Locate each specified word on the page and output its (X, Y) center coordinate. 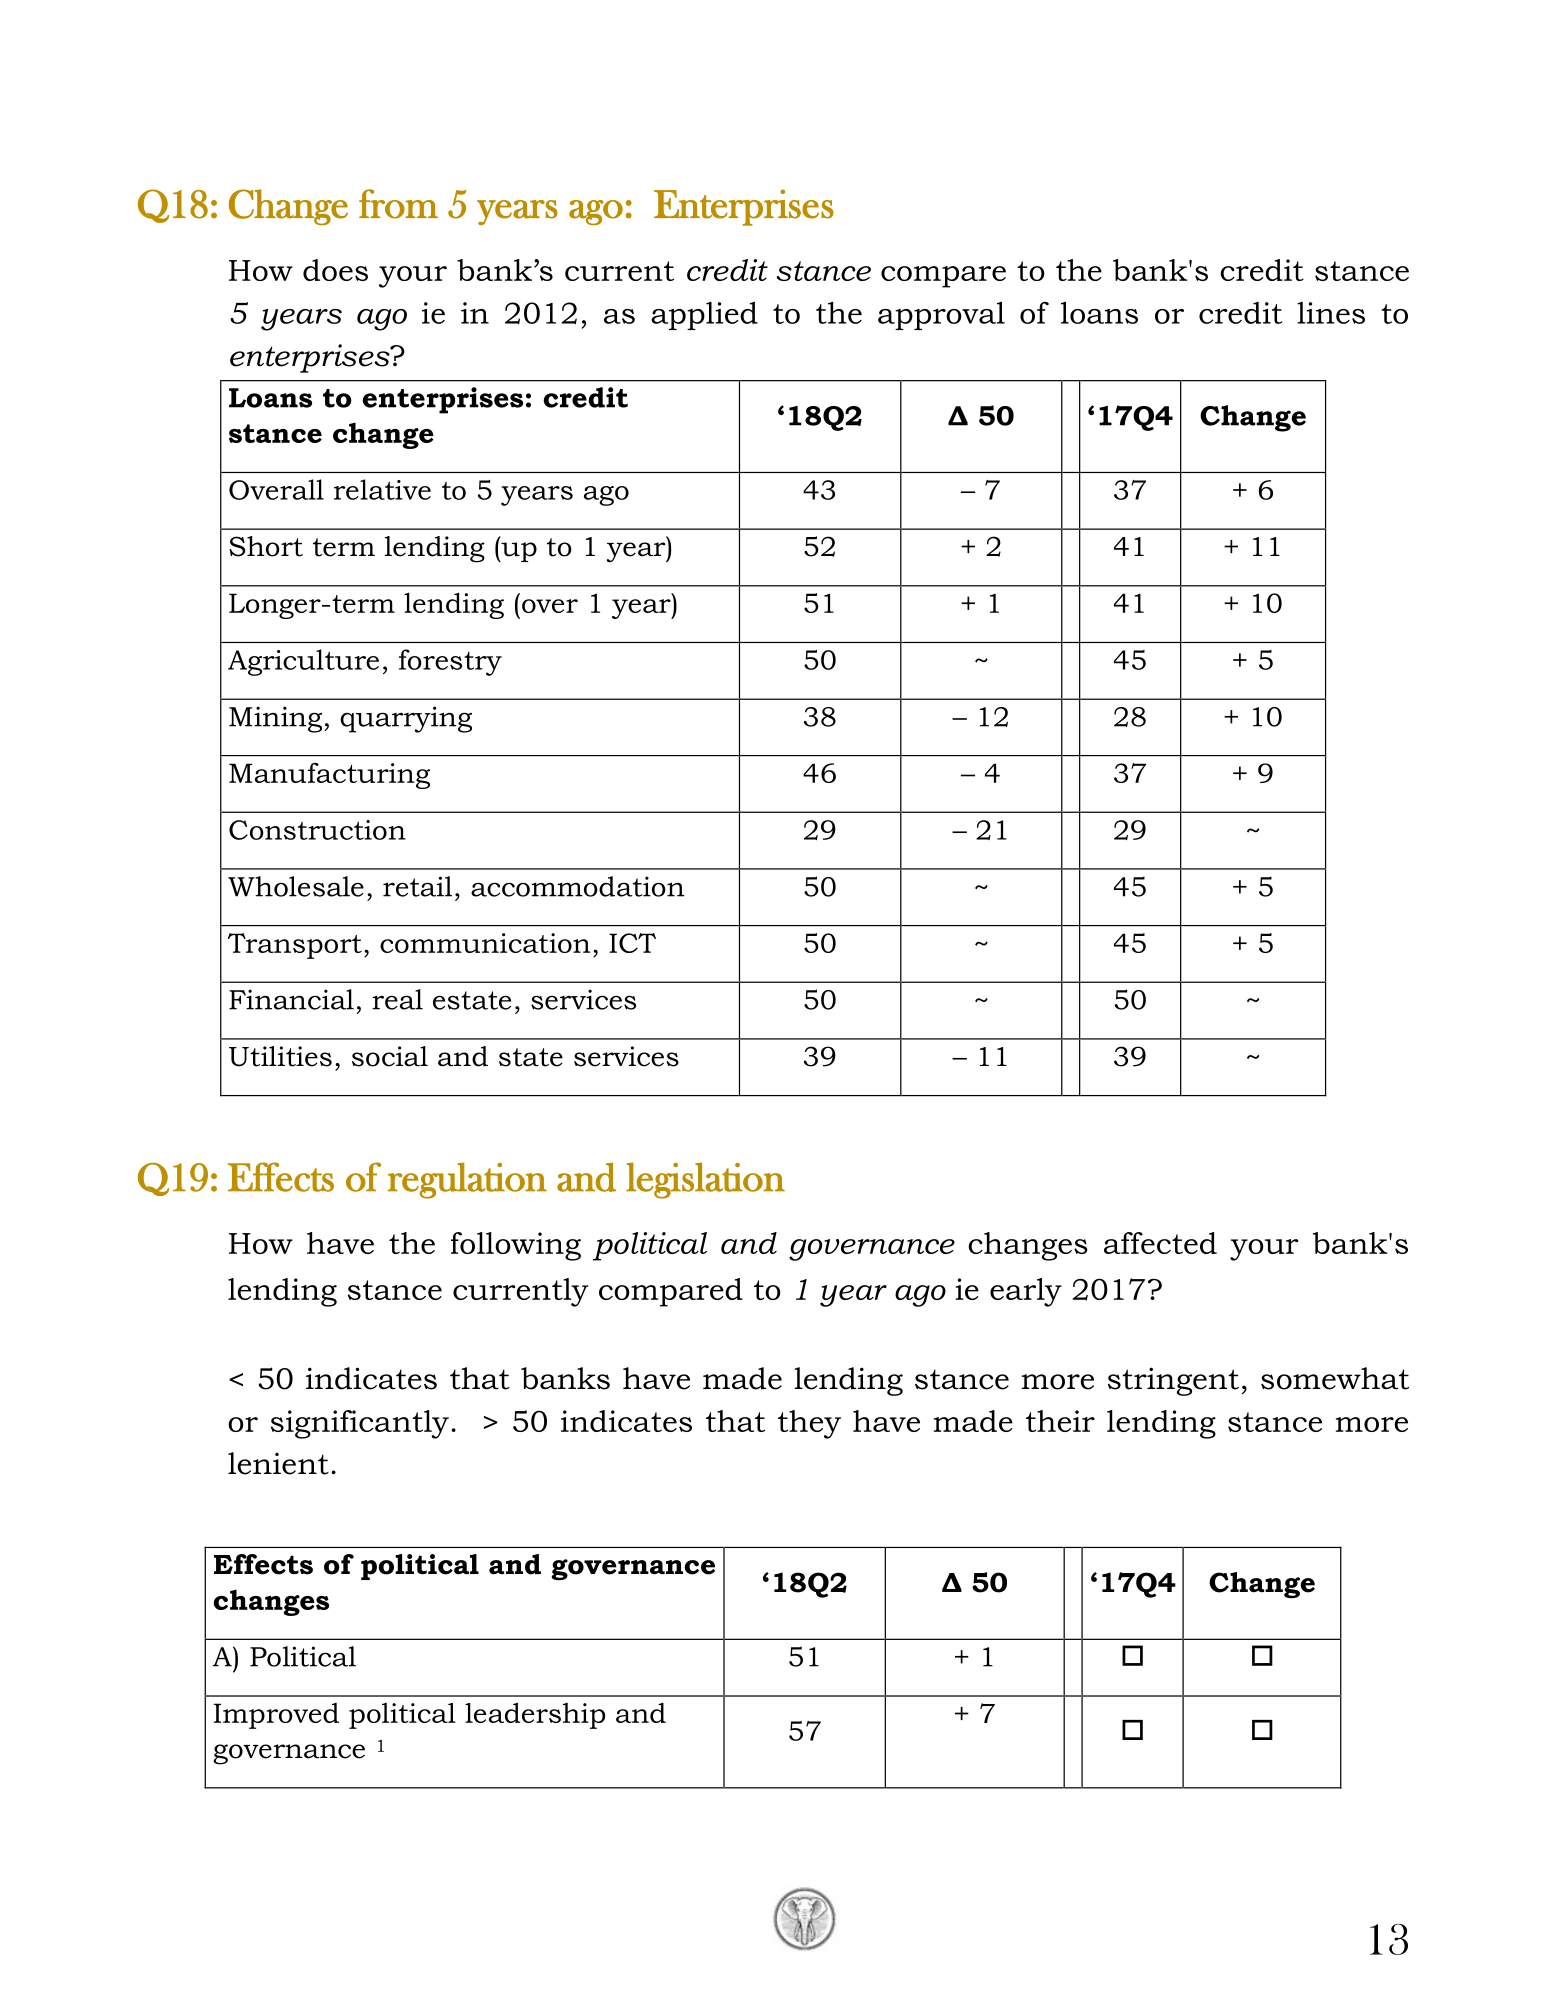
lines (1331, 313)
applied (704, 316)
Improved (276, 1716)
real (397, 999)
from (398, 204)
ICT (632, 943)
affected (1160, 1243)
